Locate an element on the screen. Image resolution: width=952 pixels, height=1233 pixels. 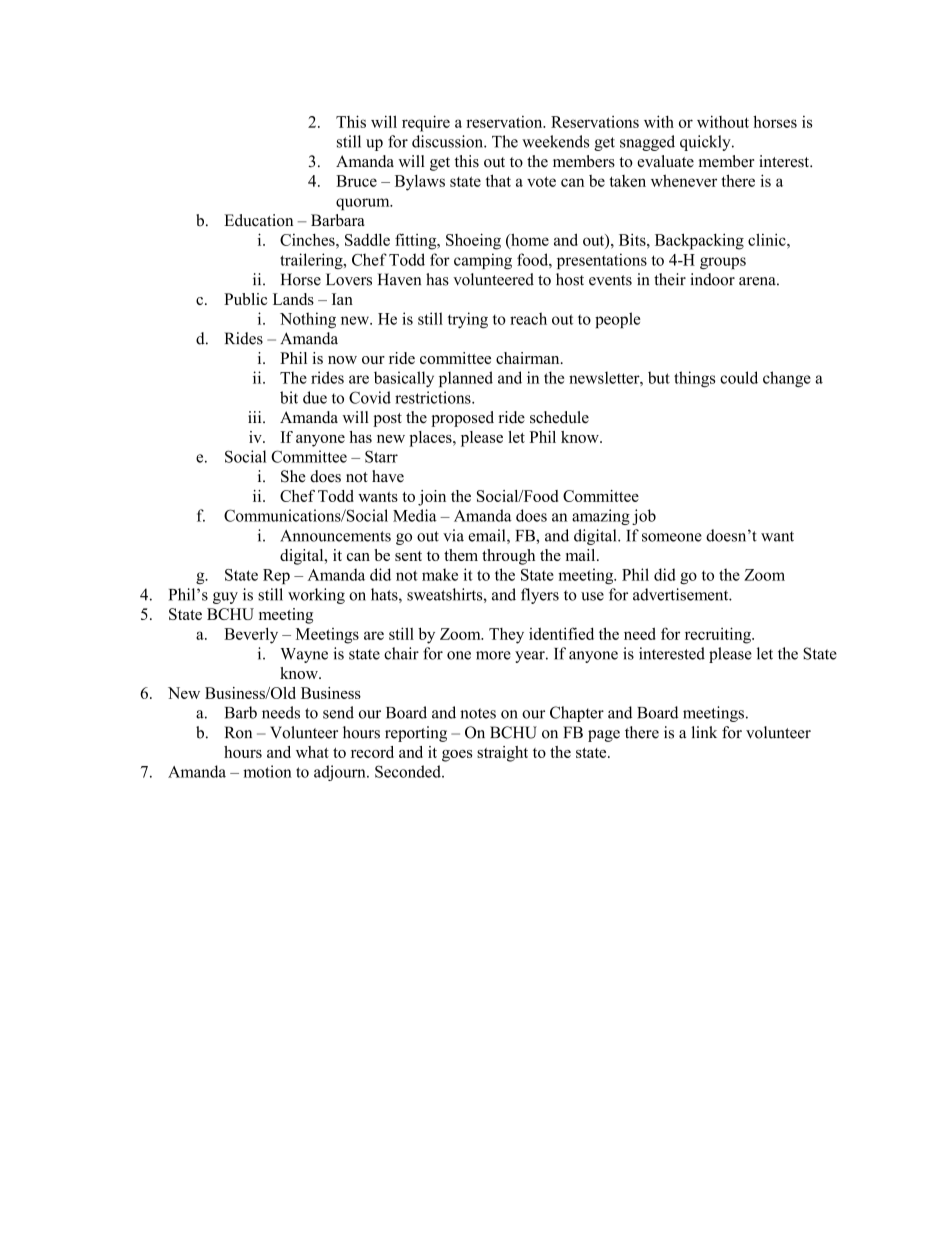
what is located at coordinates (312, 752).
